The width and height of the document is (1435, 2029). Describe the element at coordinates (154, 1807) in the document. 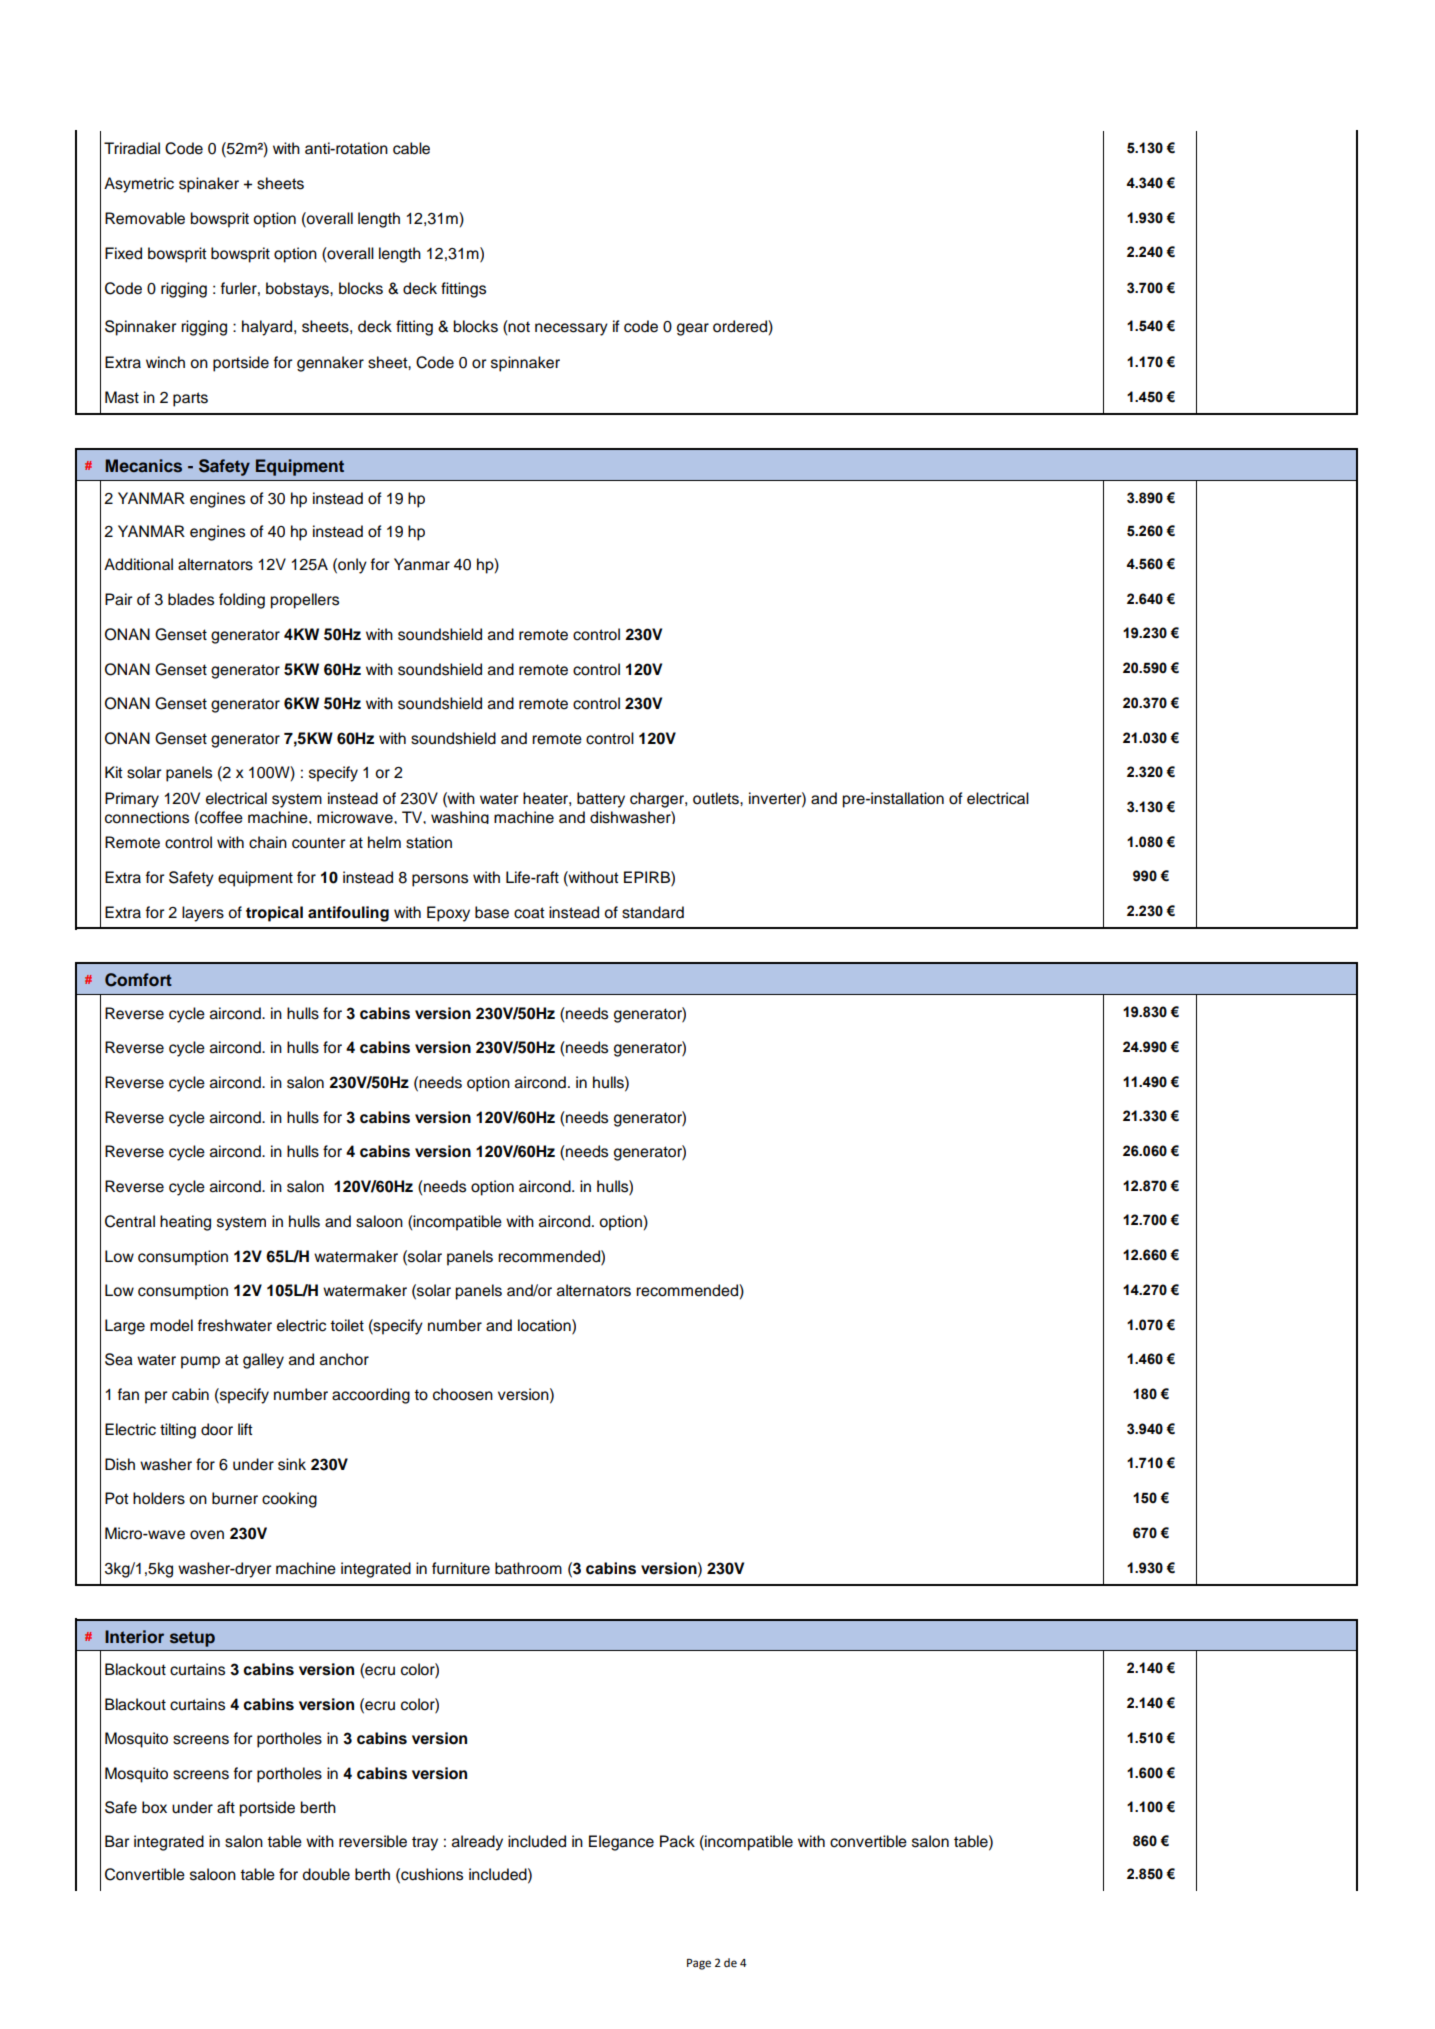

I see `box` at that location.
